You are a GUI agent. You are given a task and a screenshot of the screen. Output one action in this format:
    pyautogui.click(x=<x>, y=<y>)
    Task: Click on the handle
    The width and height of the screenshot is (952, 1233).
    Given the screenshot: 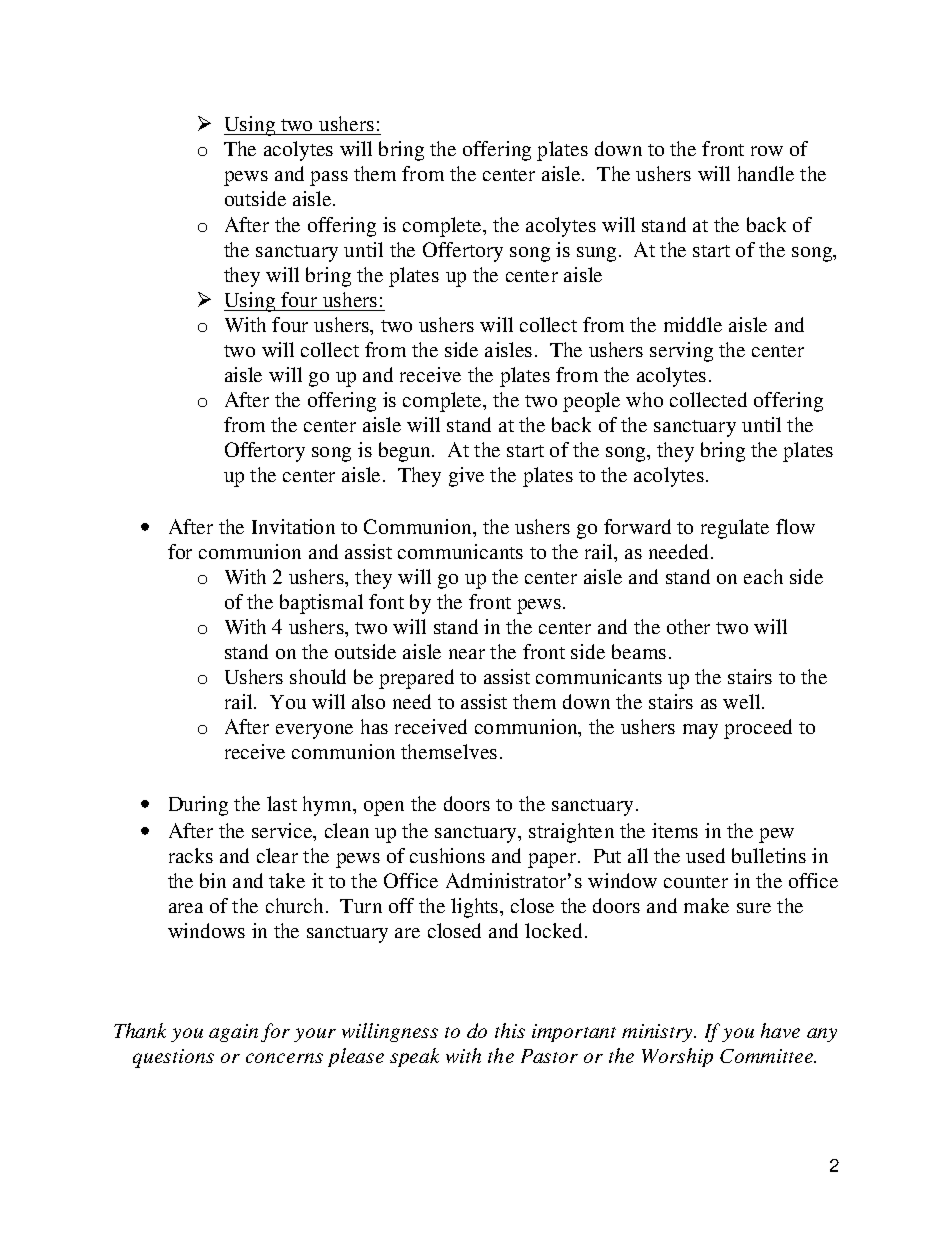 What is the action you would take?
    pyautogui.click(x=766, y=173)
